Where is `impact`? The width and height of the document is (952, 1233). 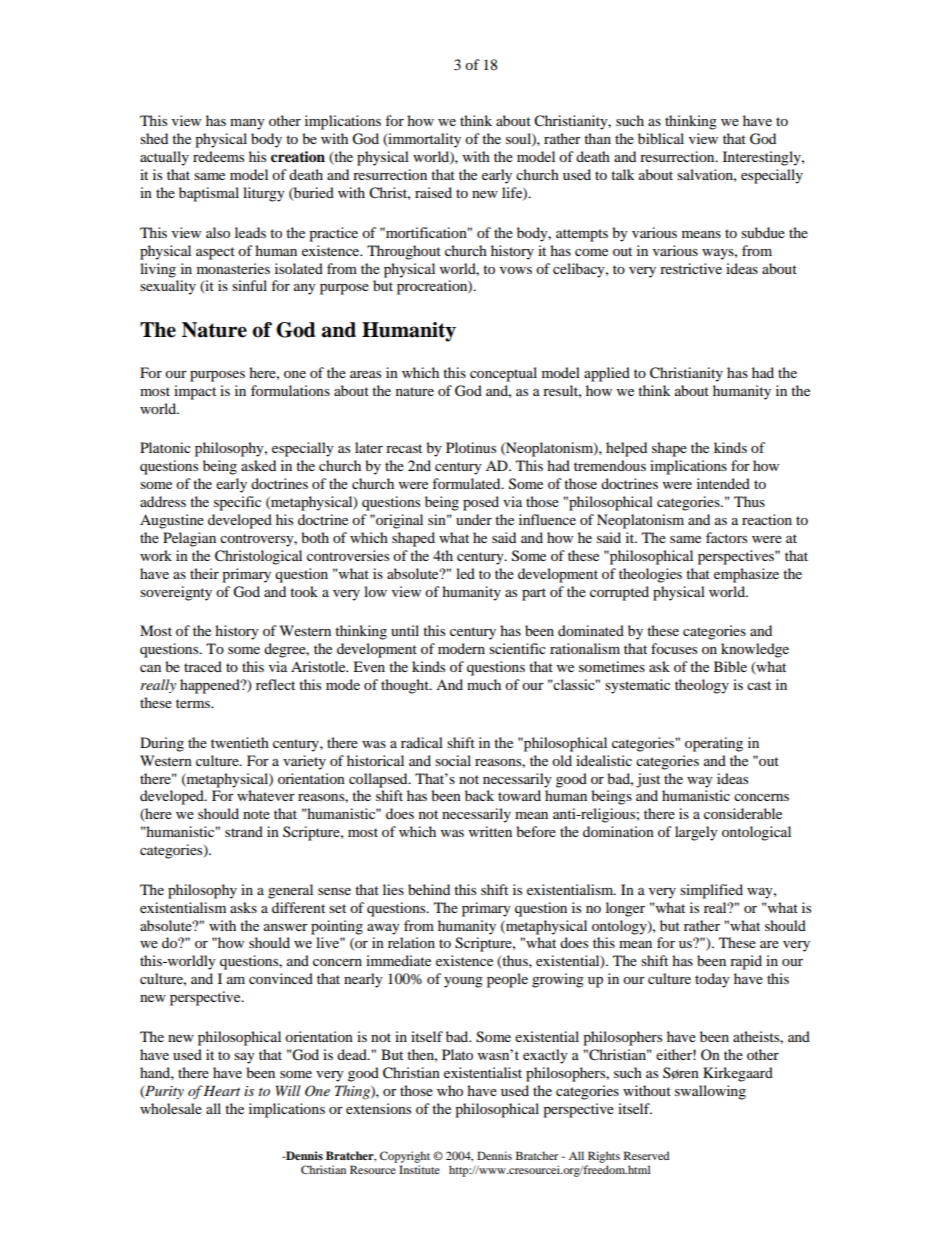
impact is located at coordinates (195, 392).
